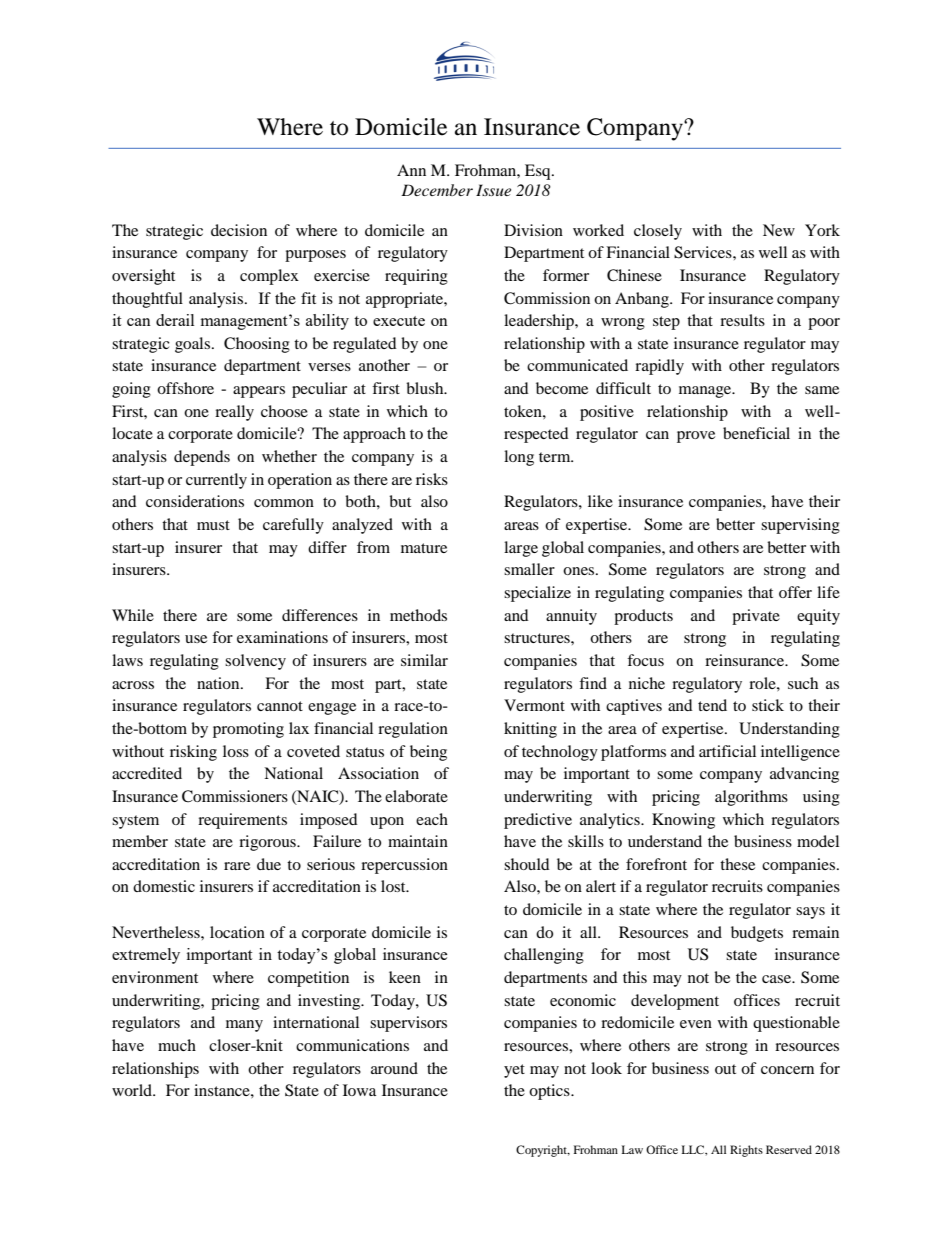 The width and height of the screenshot is (952, 1233). I want to click on should, so click(527, 864).
